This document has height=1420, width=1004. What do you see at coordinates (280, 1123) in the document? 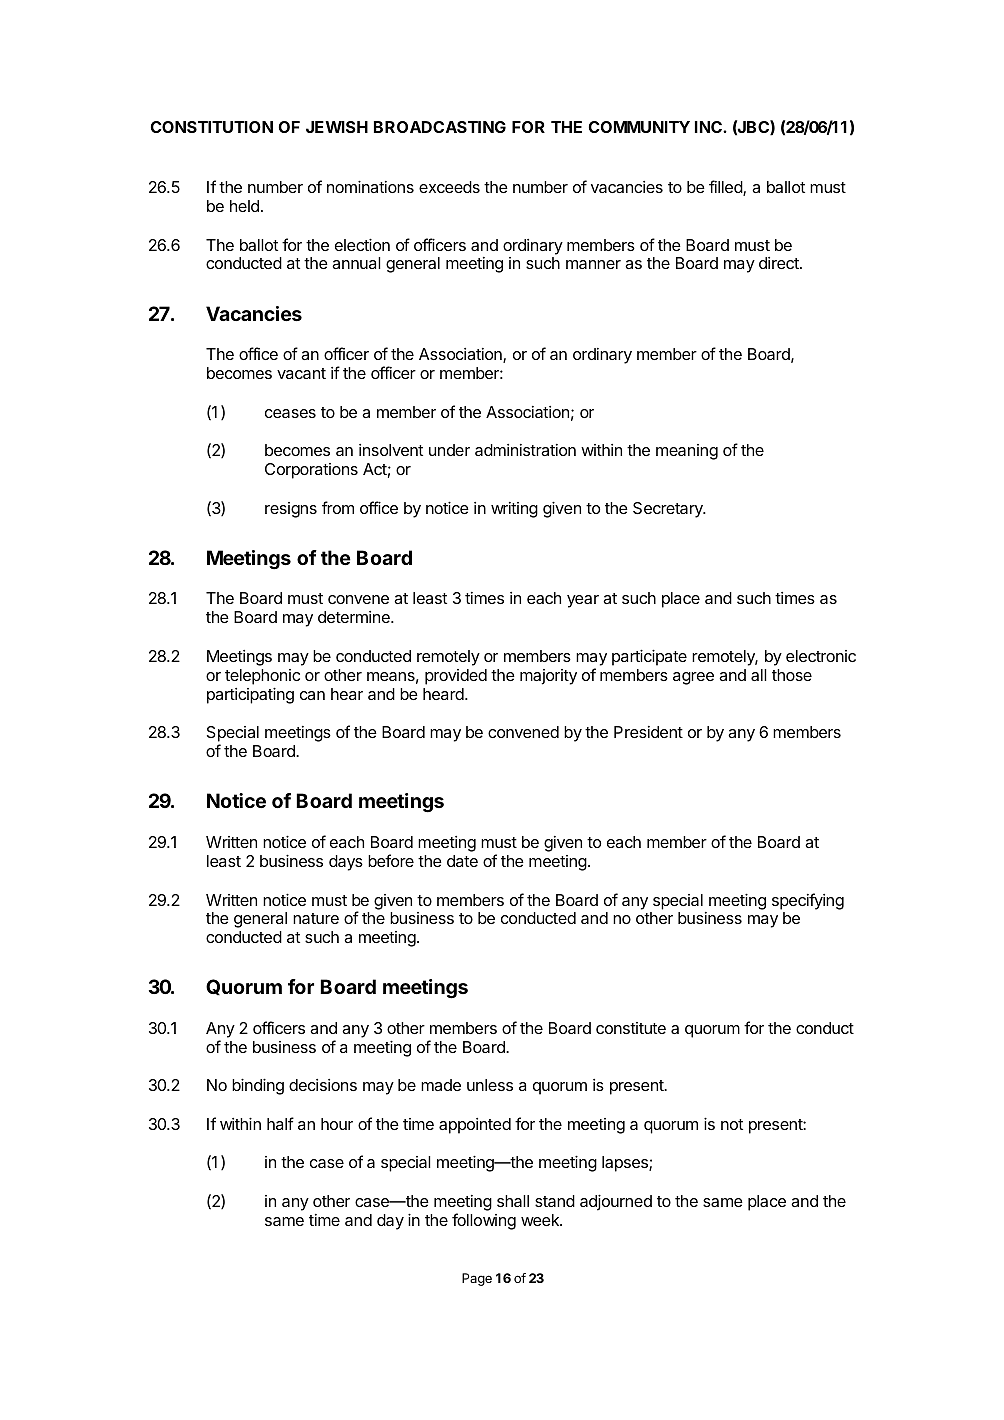
I see `half` at bounding box center [280, 1123].
